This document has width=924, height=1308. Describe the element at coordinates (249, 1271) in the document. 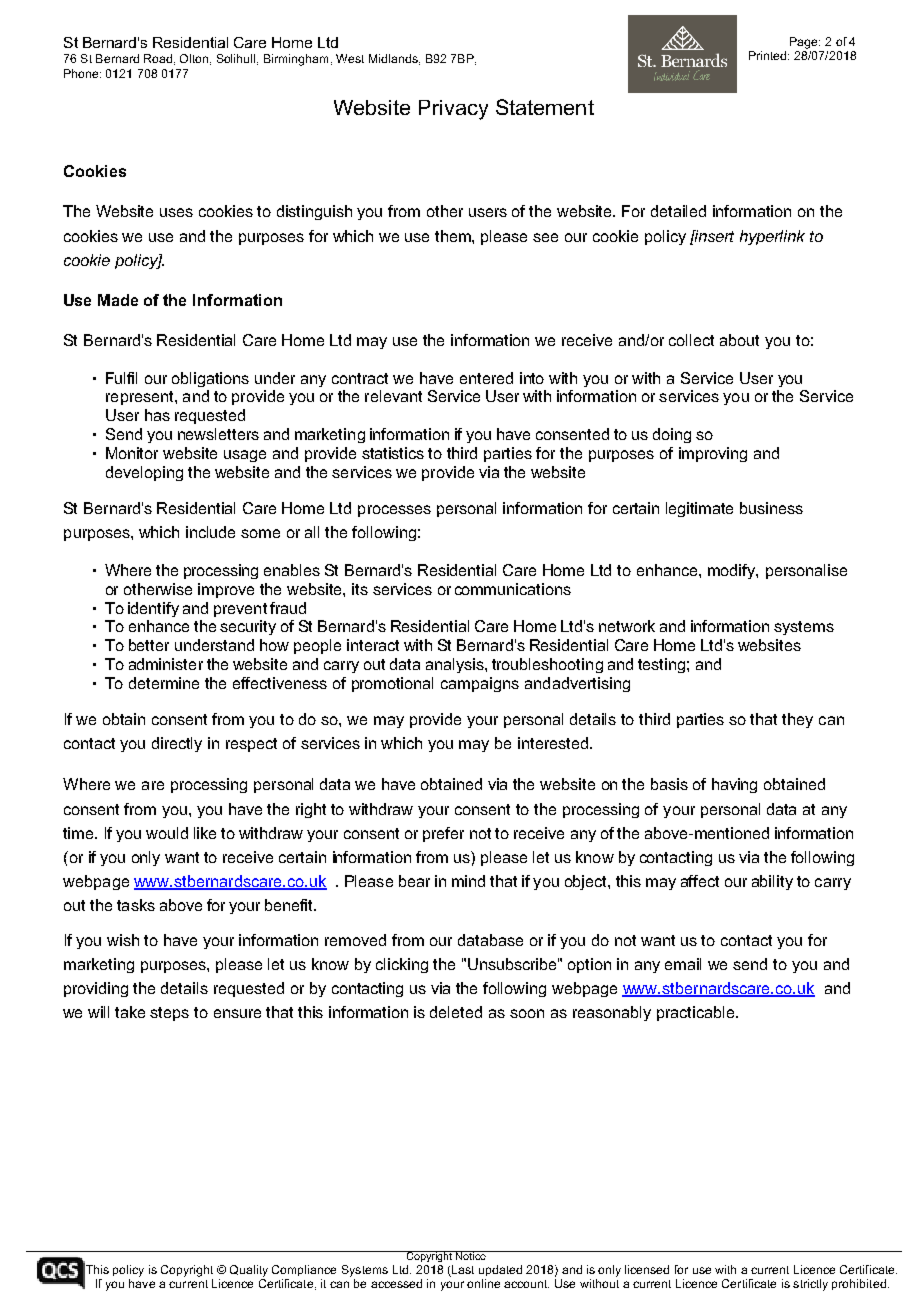

I see `Quality` at that location.
